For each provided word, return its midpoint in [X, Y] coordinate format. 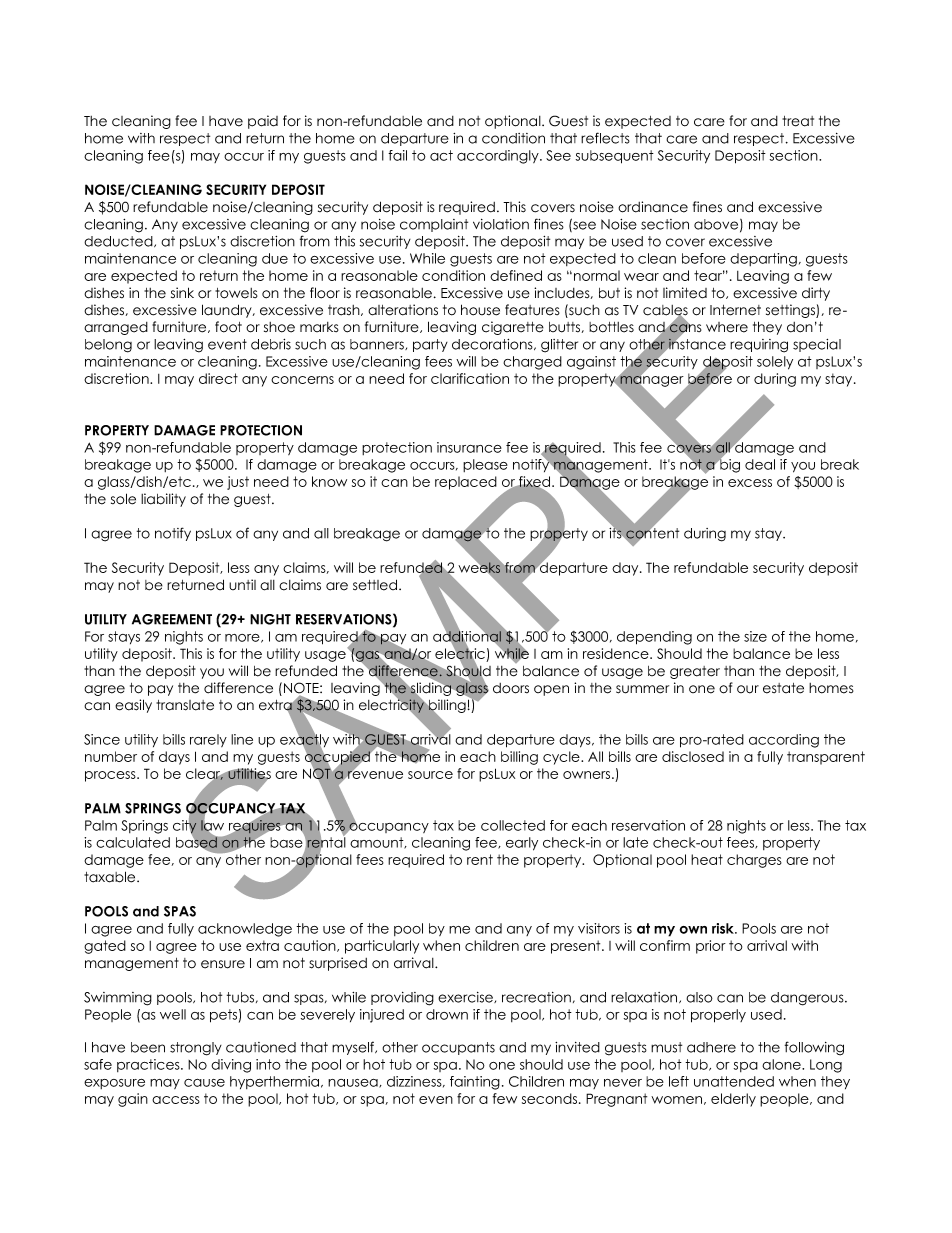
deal [760, 464]
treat [798, 121]
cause [204, 1083]
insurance [469, 447]
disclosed [693, 756]
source [430, 775]
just [238, 483]
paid [263, 122]
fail [397, 155]
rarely [208, 740]
